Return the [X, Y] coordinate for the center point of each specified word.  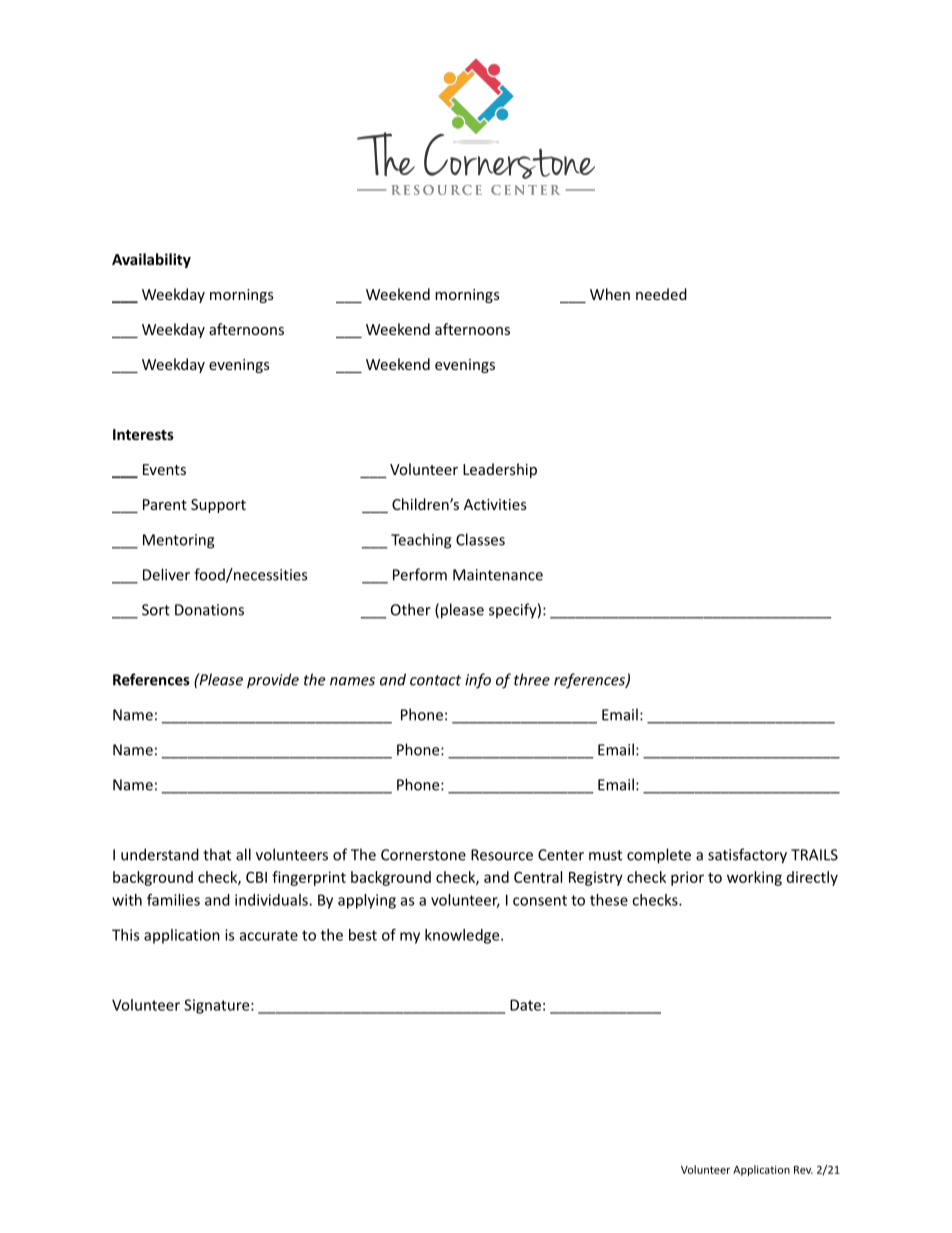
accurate [269, 935]
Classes [480, 539]
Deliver [166, 574]
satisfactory [747, 856]
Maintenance [498, 575]
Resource [502, 855]
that [217, 854]
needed [661, 294]
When [610, 294]
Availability [151, 260]
